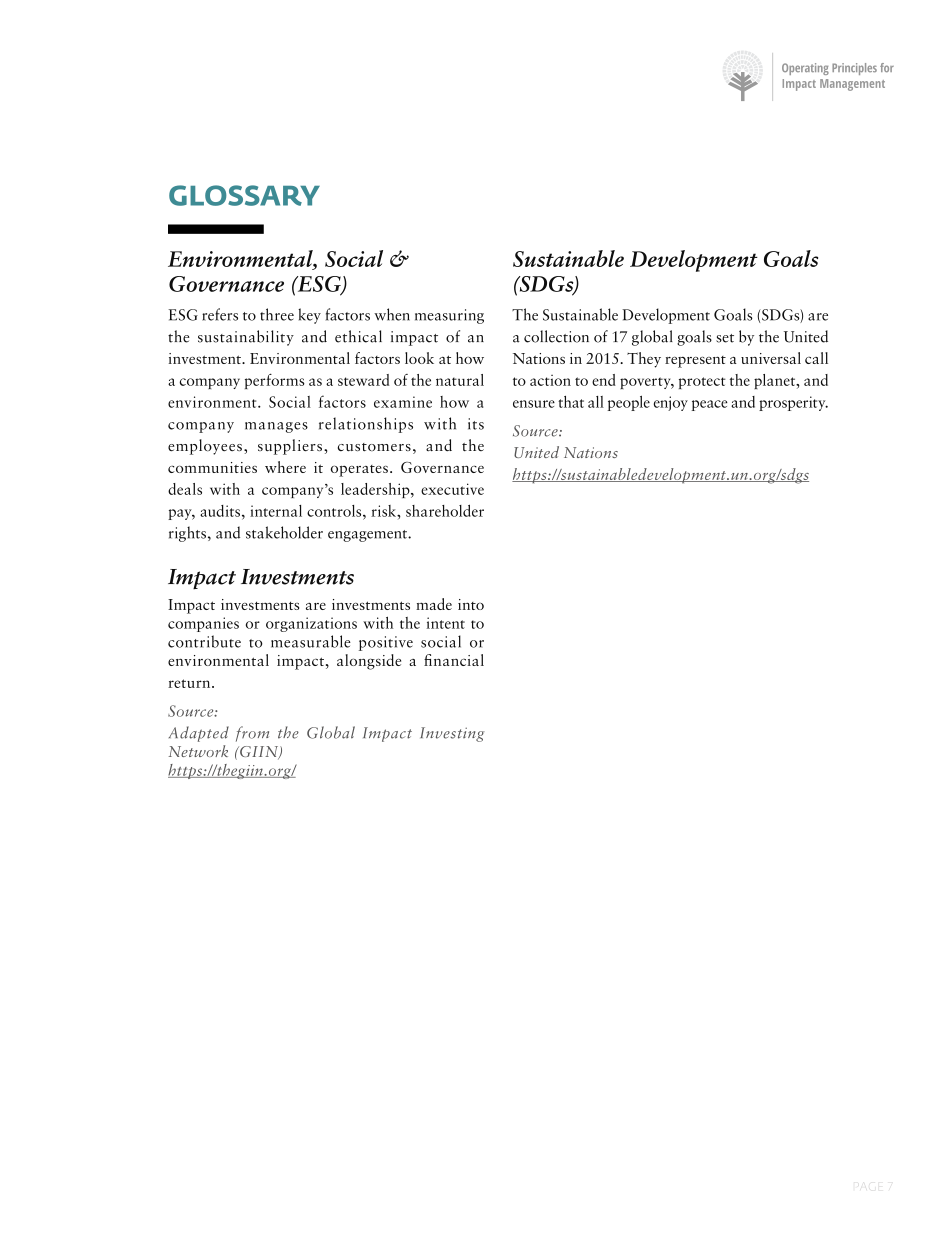 Image resolution: width=952 pixels, height=1233 pixels. What do you see at coordinates (771, 358) in the image?
I see `universal` at bounding box center [771, 358].
